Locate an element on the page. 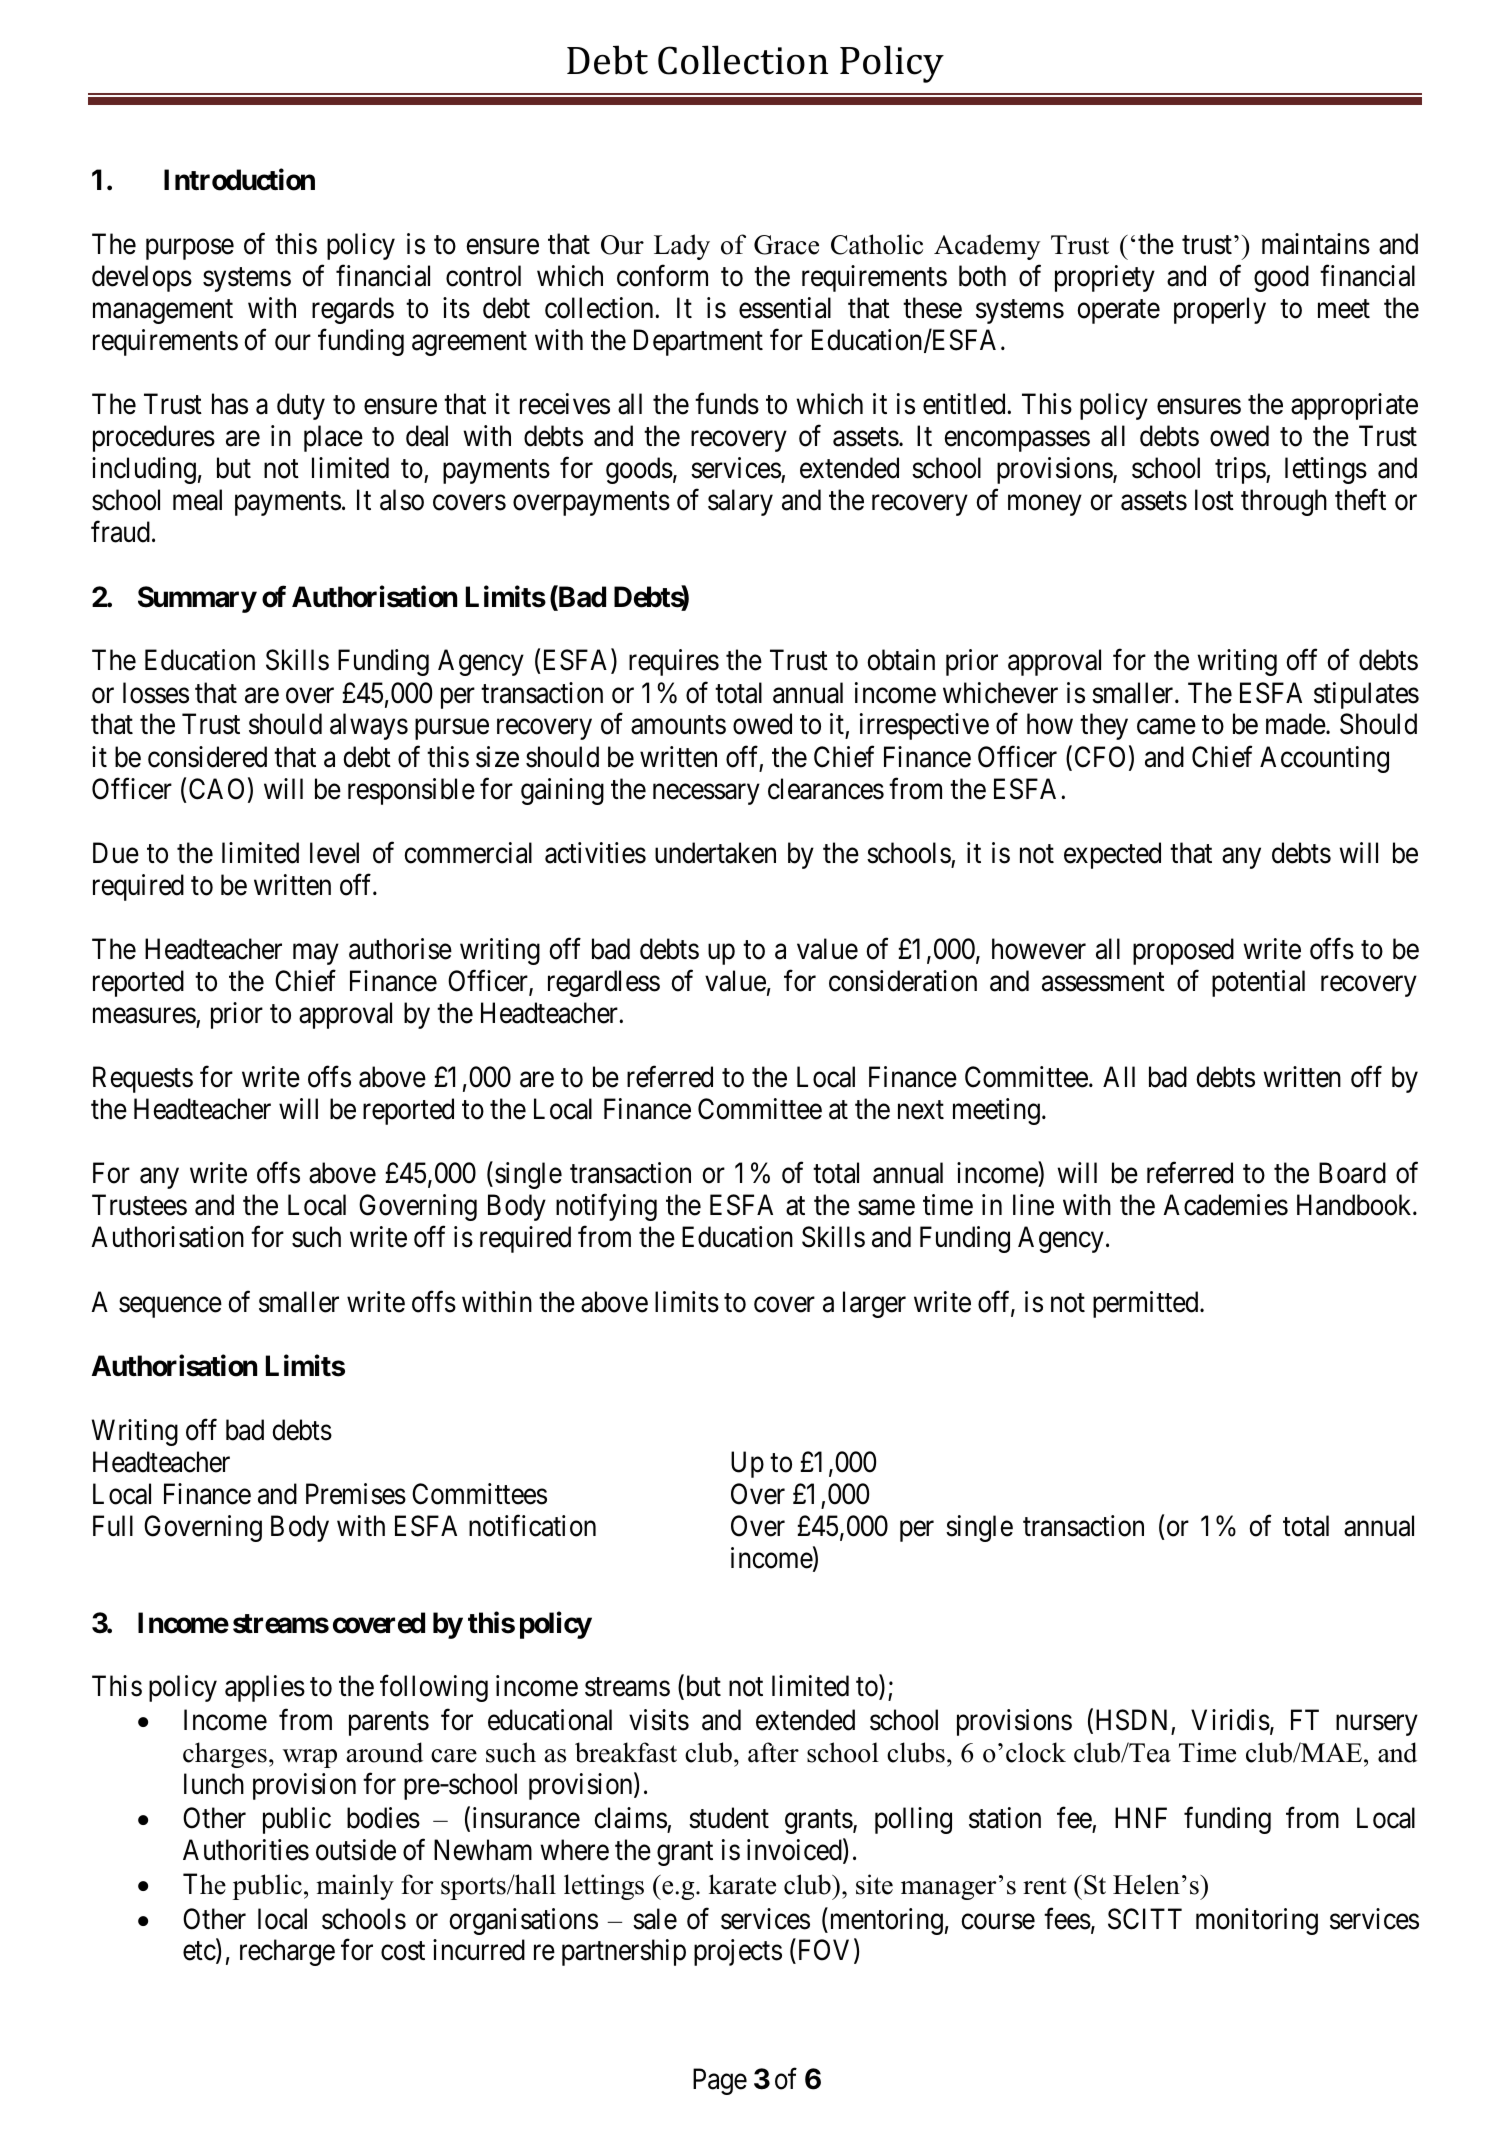 This image has width=1508, height=2133. Grace is located at coordinates (786, 245).
